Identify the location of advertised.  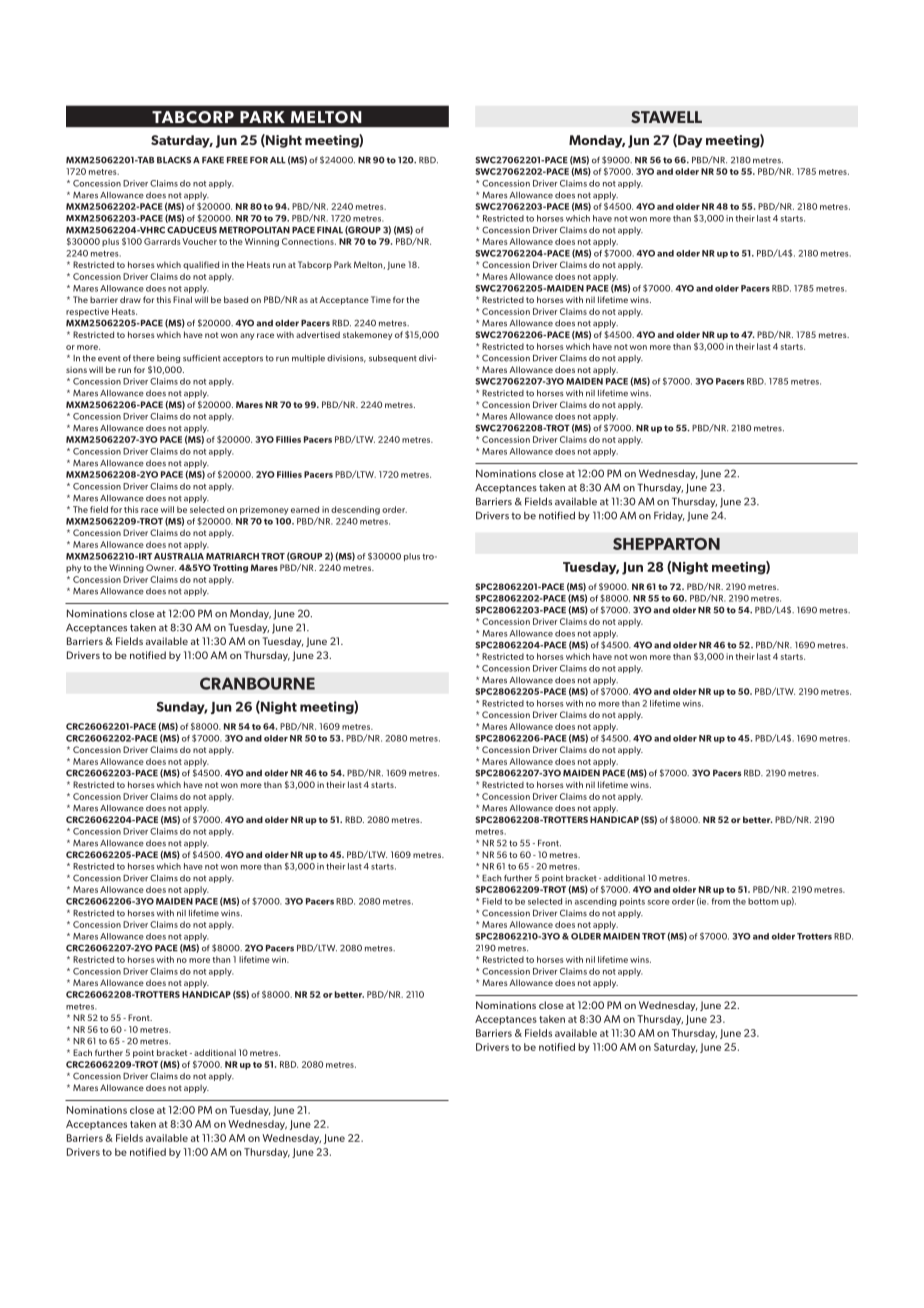
(318, 334).
